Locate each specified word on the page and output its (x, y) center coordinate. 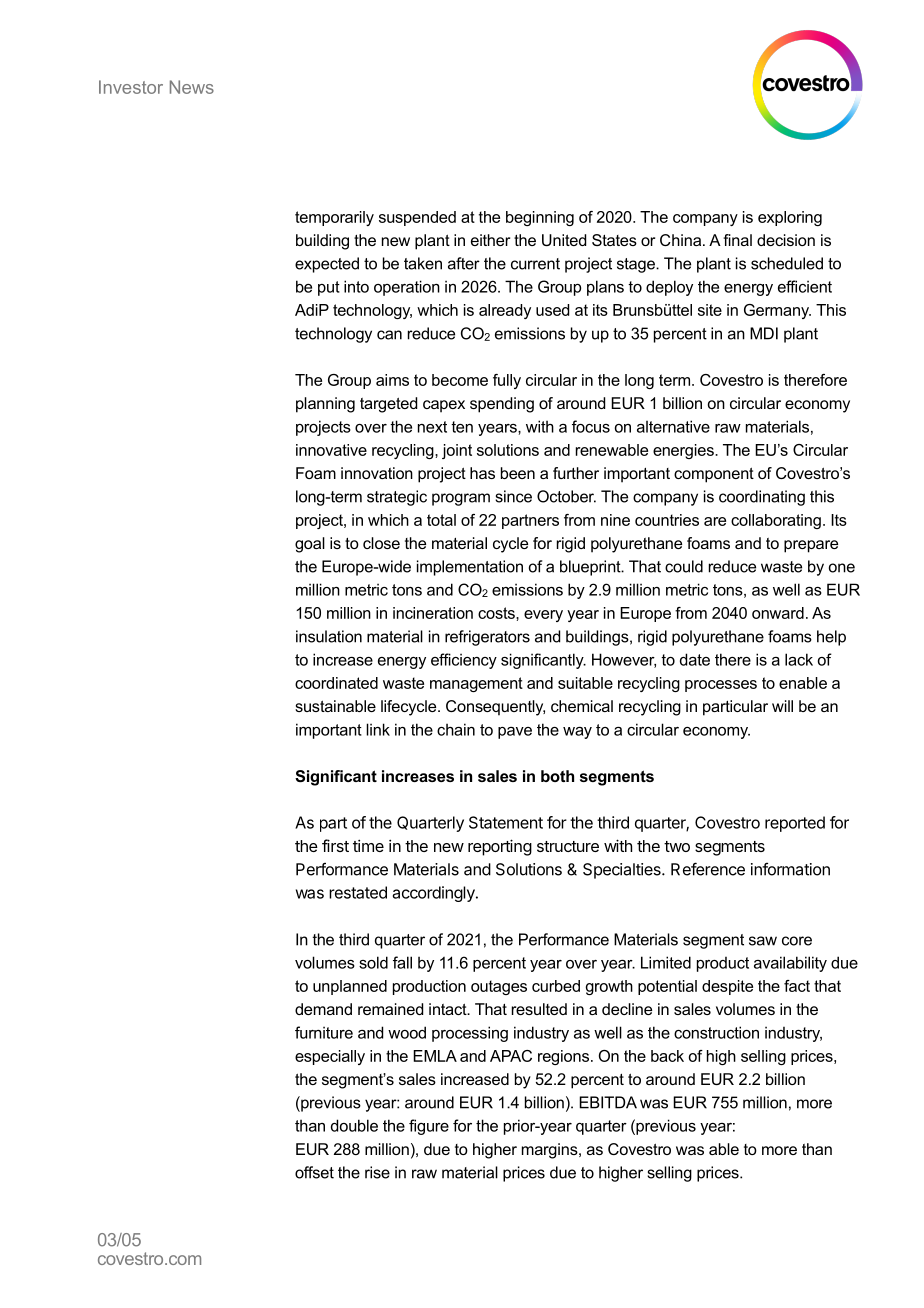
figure (429, 1127)
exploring (790, 218)
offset (314, 1172)
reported (795, 824)
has (482, 473)
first (335, 845)
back (667, 1056)
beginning (540, 218)
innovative (331, 450)
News (192, 87)
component (714, 475)
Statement (506, 822)
